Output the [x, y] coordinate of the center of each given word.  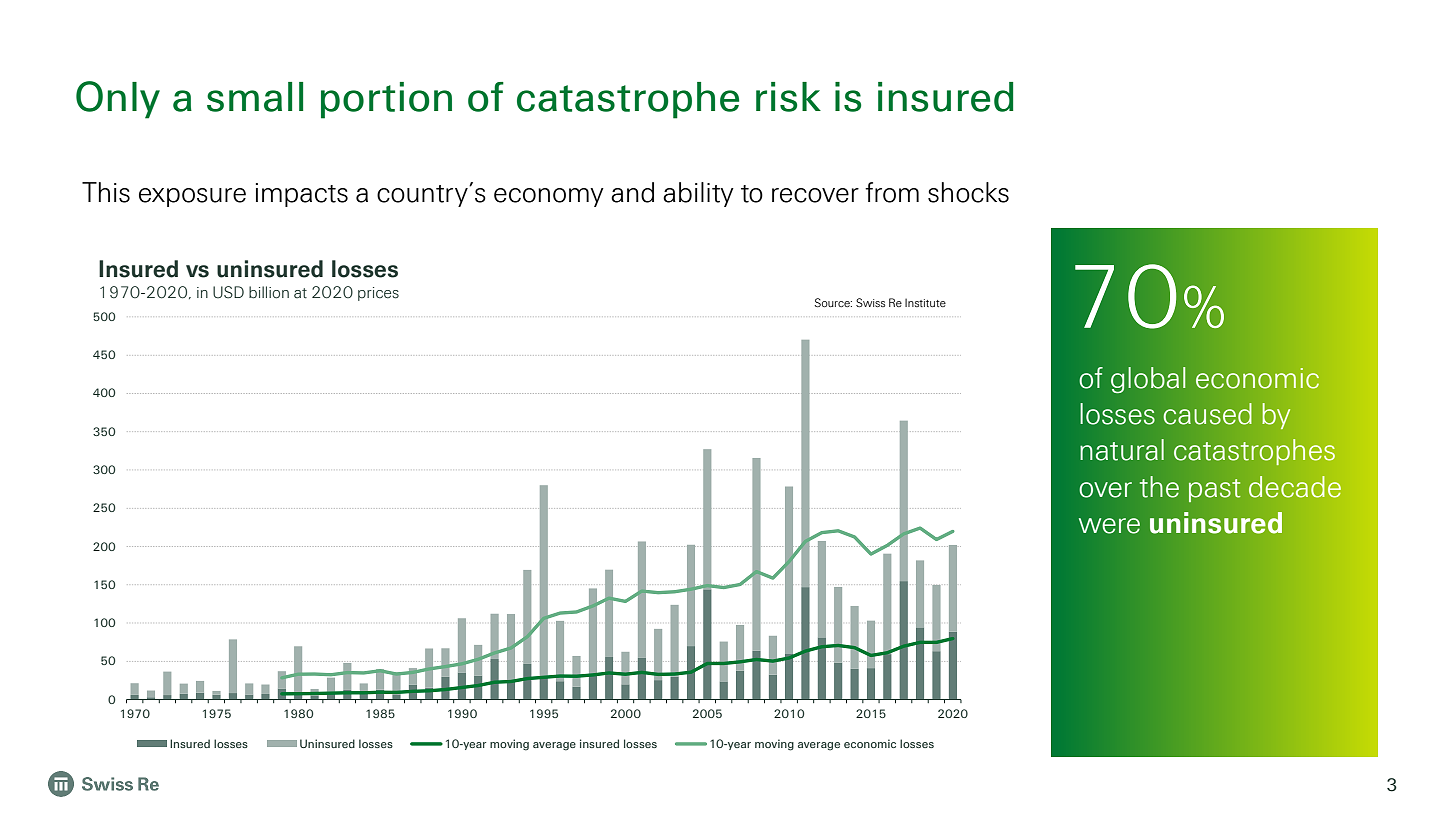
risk [788, 97]
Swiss [870, 302]
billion [269, 292]
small [255, 97]
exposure [192, 197]
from [892, 192]
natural [1122, 450]
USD [228, 292]
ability [698, 194]
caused [1208, 414]
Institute [925, 302]
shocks [968, 192]
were [1109, 526]
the [1159, 487]
